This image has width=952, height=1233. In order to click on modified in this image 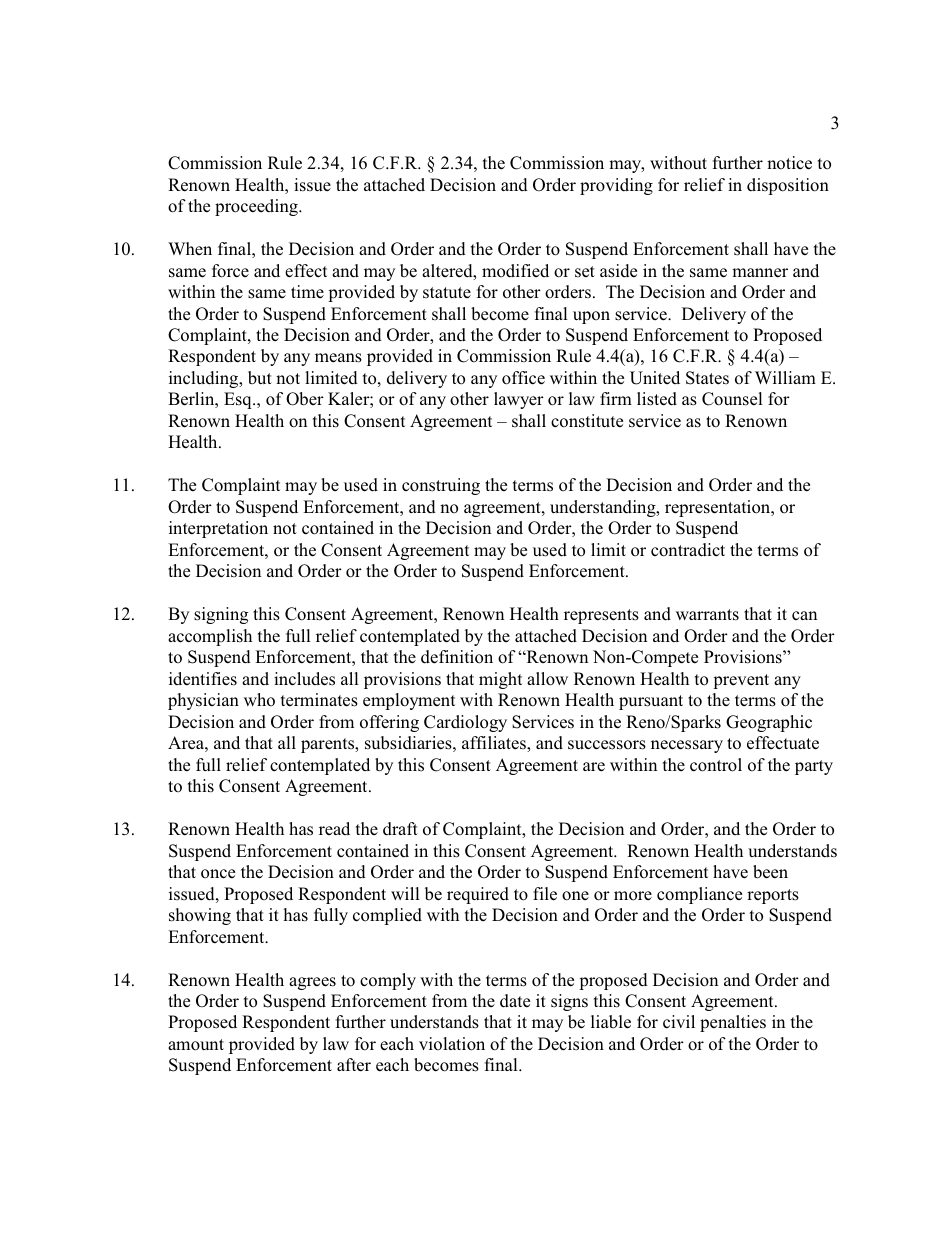, I will do `click(515, 271)`.
